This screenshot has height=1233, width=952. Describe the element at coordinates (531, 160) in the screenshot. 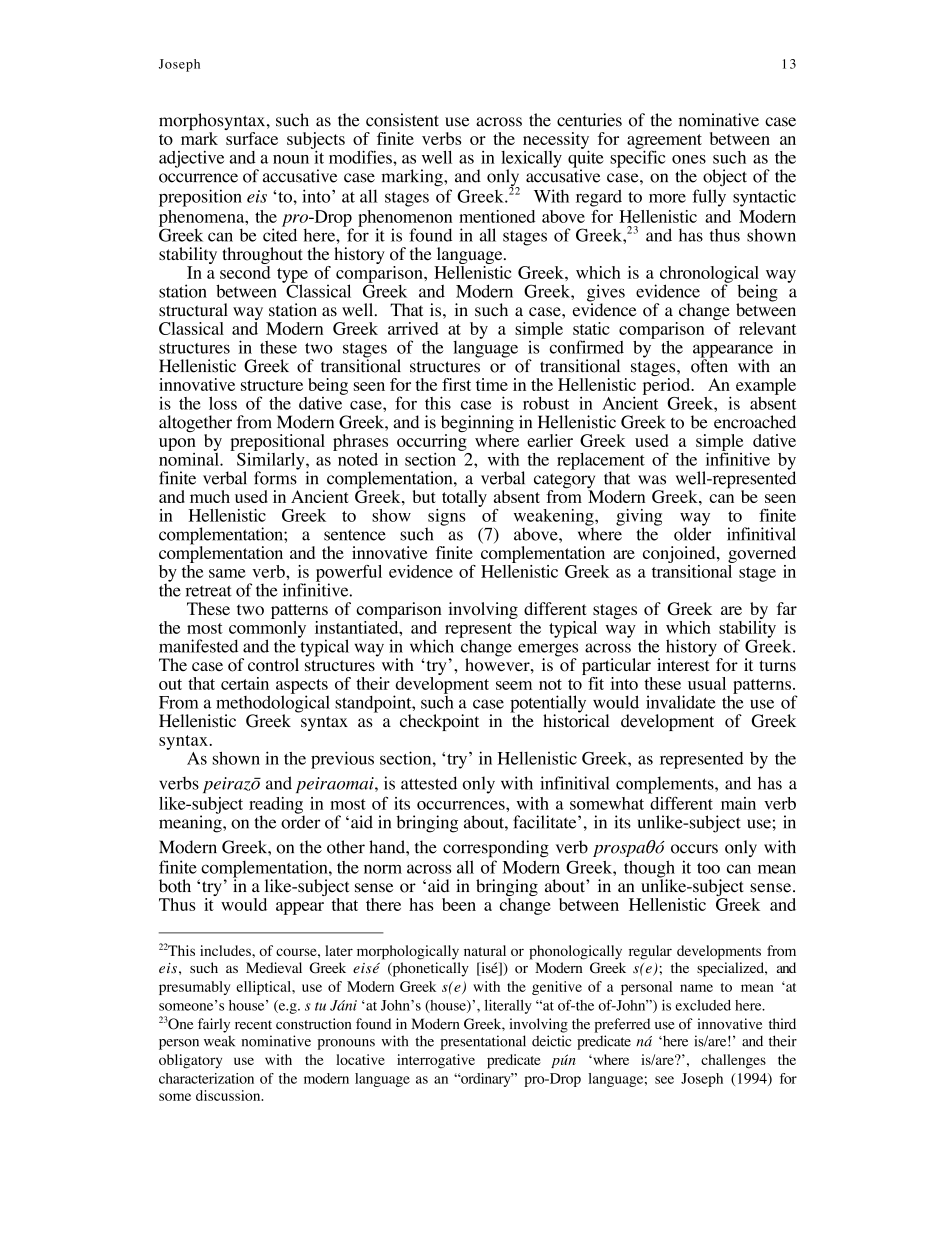

I see `lexically` at that location.
